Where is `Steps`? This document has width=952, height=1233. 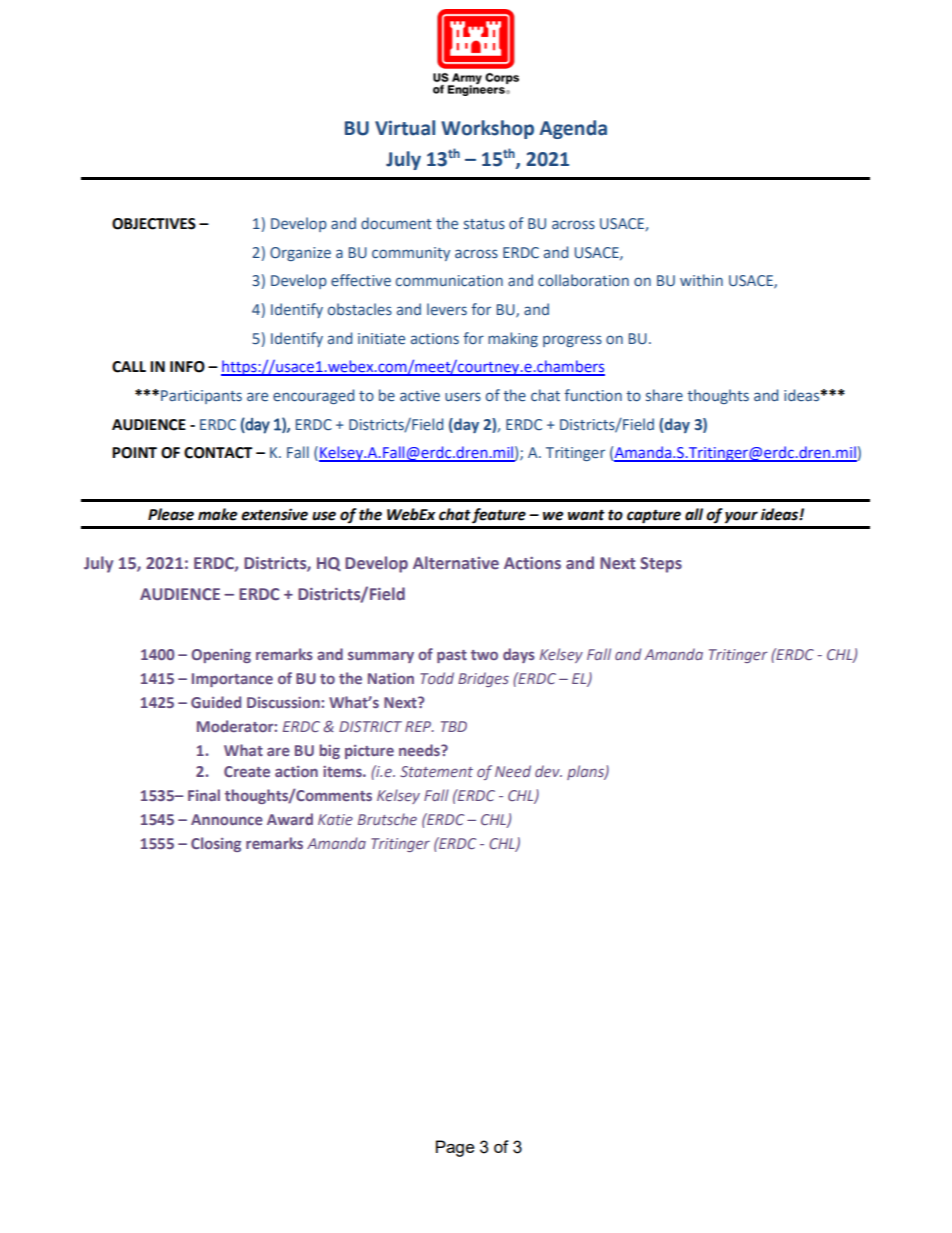
Steps is located at coordinates (661, 565).
